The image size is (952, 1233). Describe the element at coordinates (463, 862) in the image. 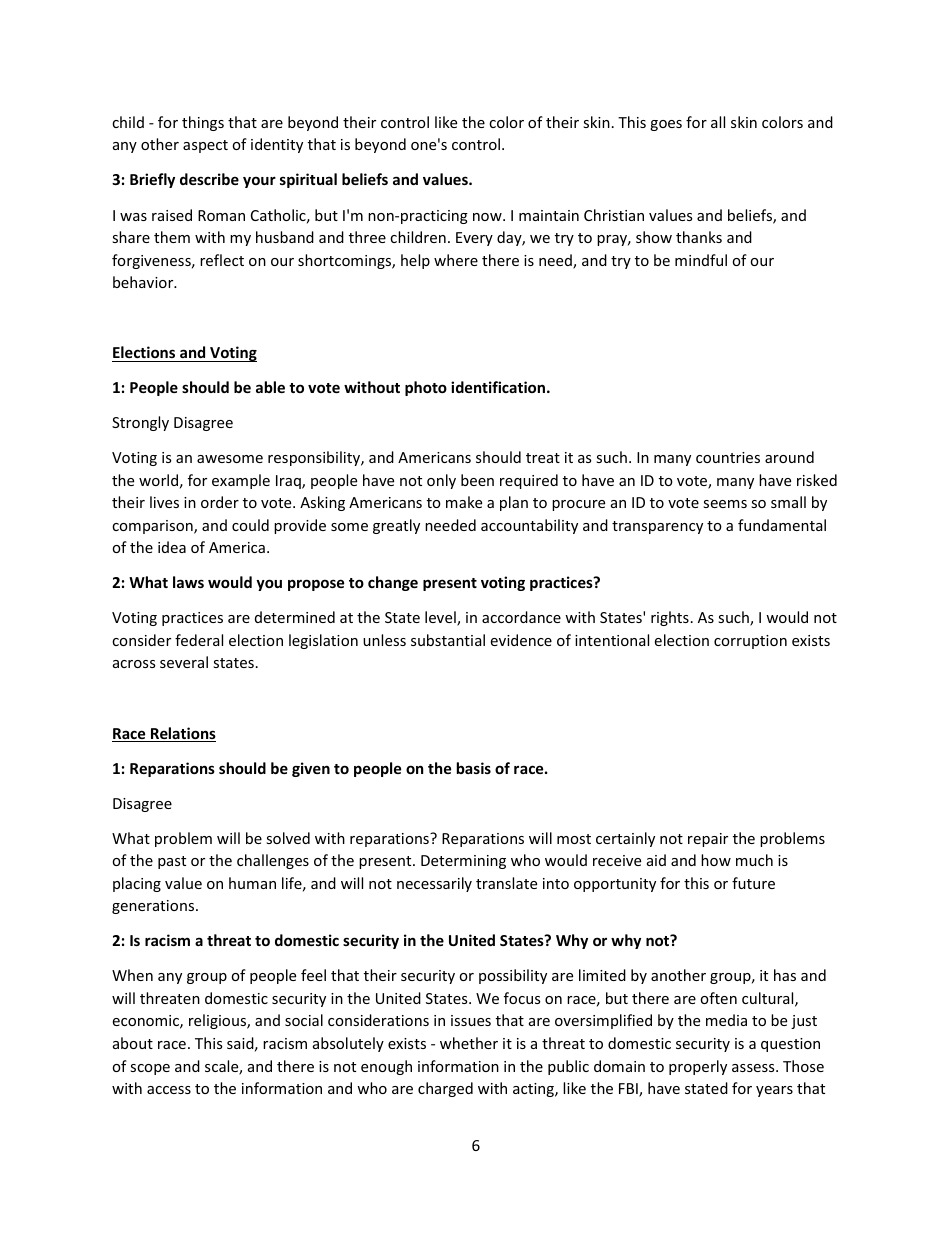

I see `Determining` at that location.
